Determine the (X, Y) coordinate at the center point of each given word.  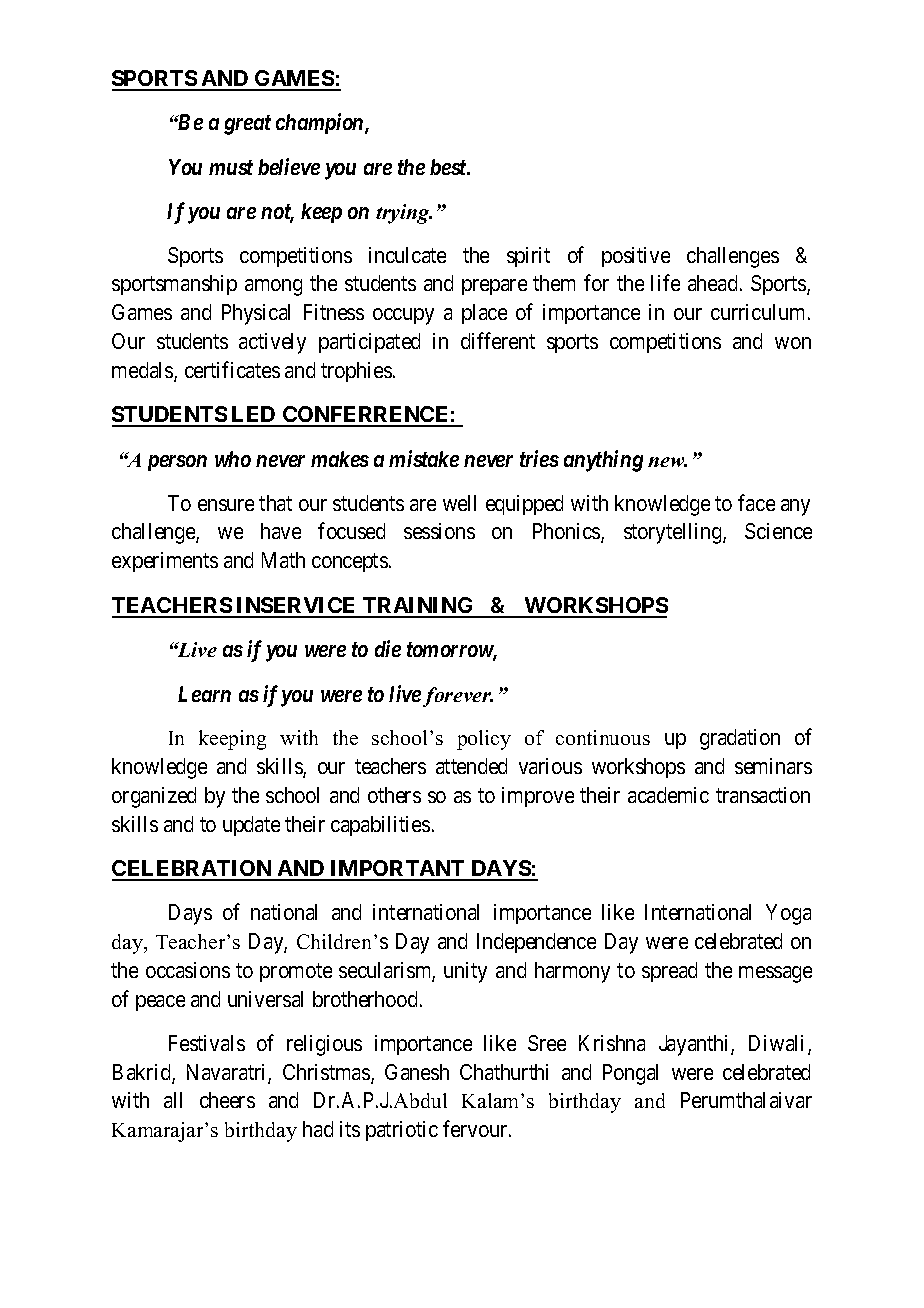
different (498, 340)
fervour (476, 1128)
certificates (232, 369)
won (793, 343)
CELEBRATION (193, 870)
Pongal (630, 1074)
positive (636, 257)
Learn (204, 694)
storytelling (674, 533)
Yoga (788, 914)
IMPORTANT (397, 870)
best (449, 167)
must (231, 167)
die (388, 648)
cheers (227, 1100)
